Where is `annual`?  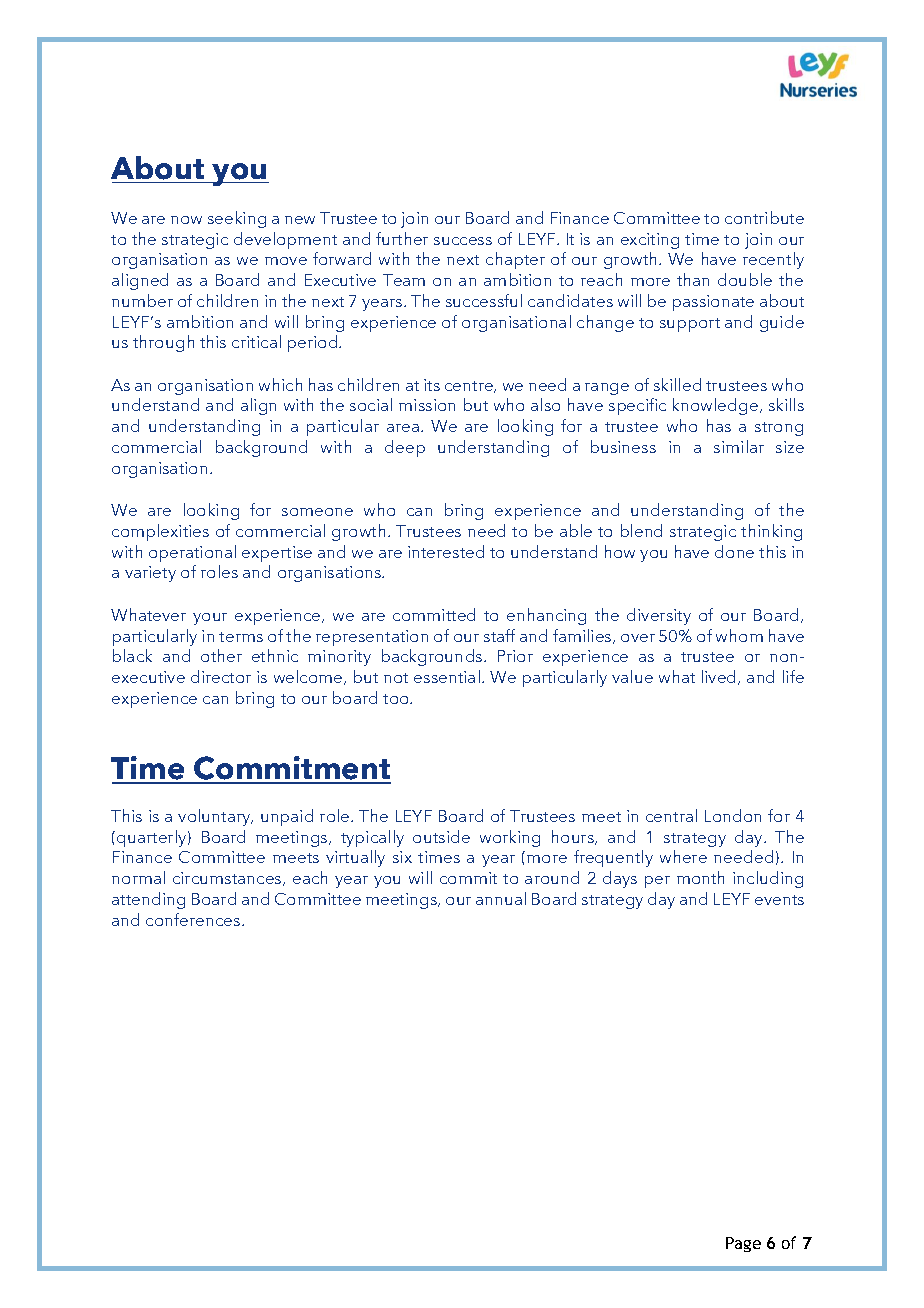
annual is located at coordinates (501, 898).
